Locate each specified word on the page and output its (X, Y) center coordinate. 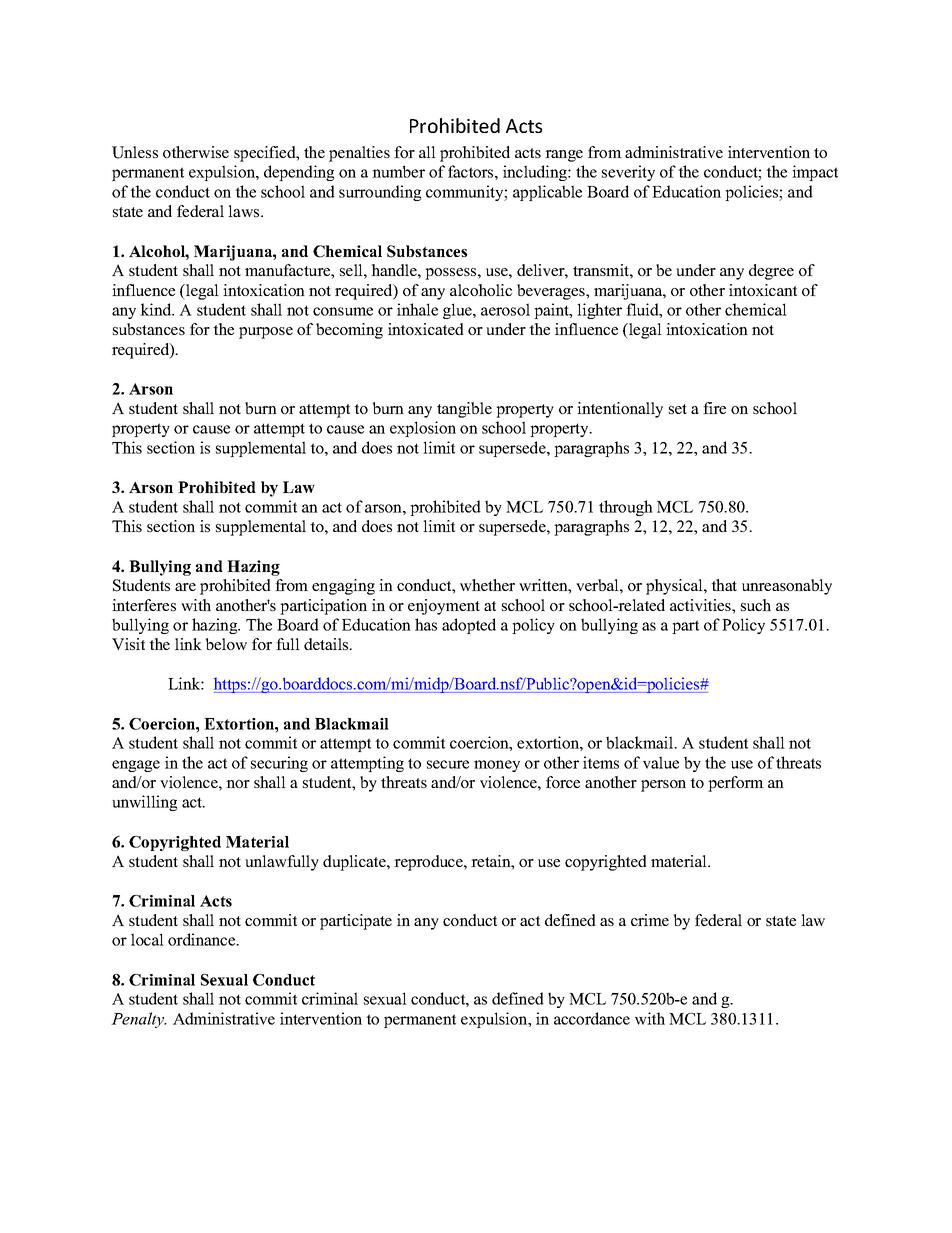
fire (714, 408)
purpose (266, 333)
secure (448, 764)
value (661, 762)
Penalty (139, 1020)
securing (279, 764)
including (536, 173)
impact (815, 173)
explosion (423, 429)
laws (245, 211)
